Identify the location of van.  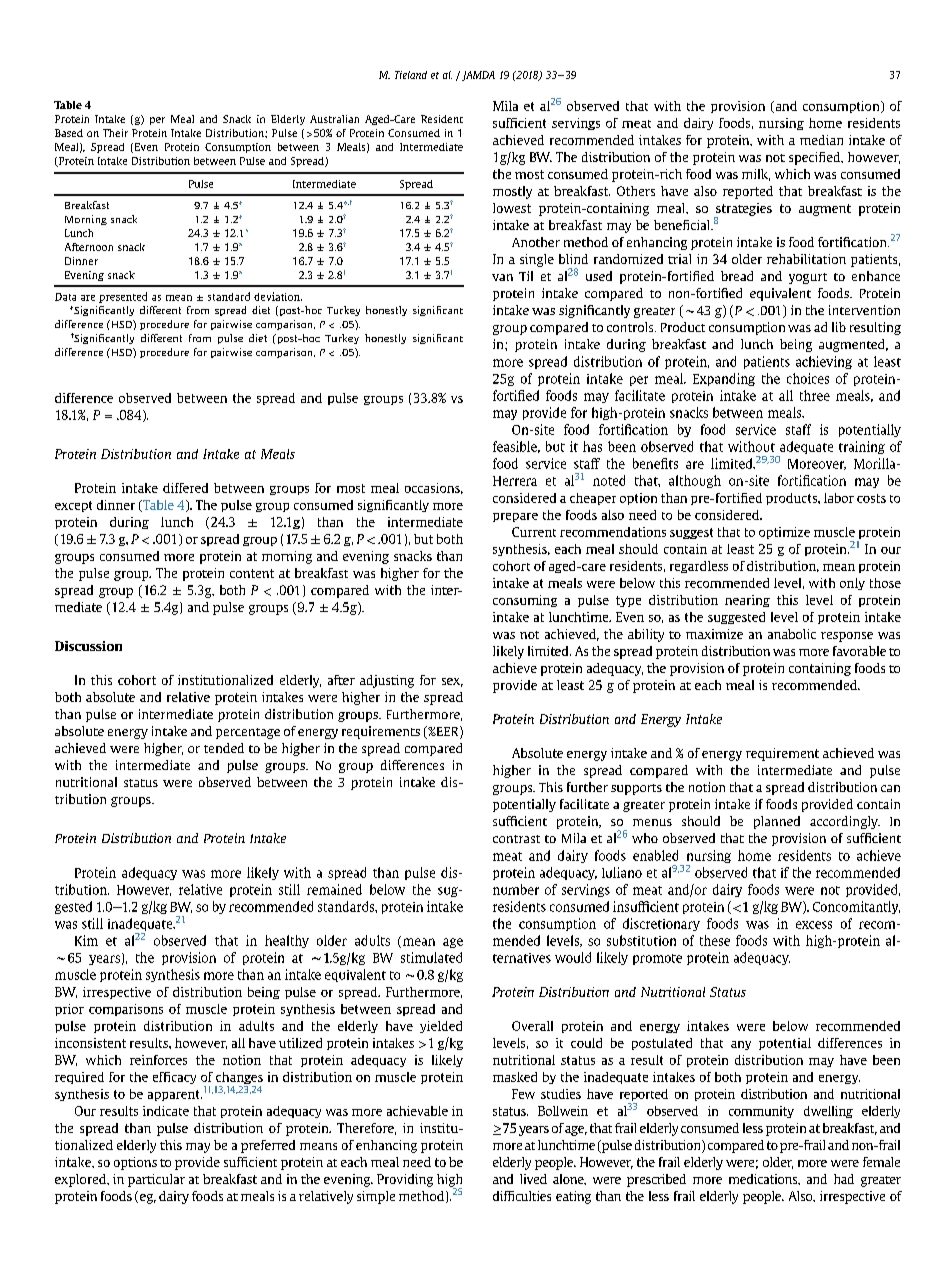
(502, 277).
